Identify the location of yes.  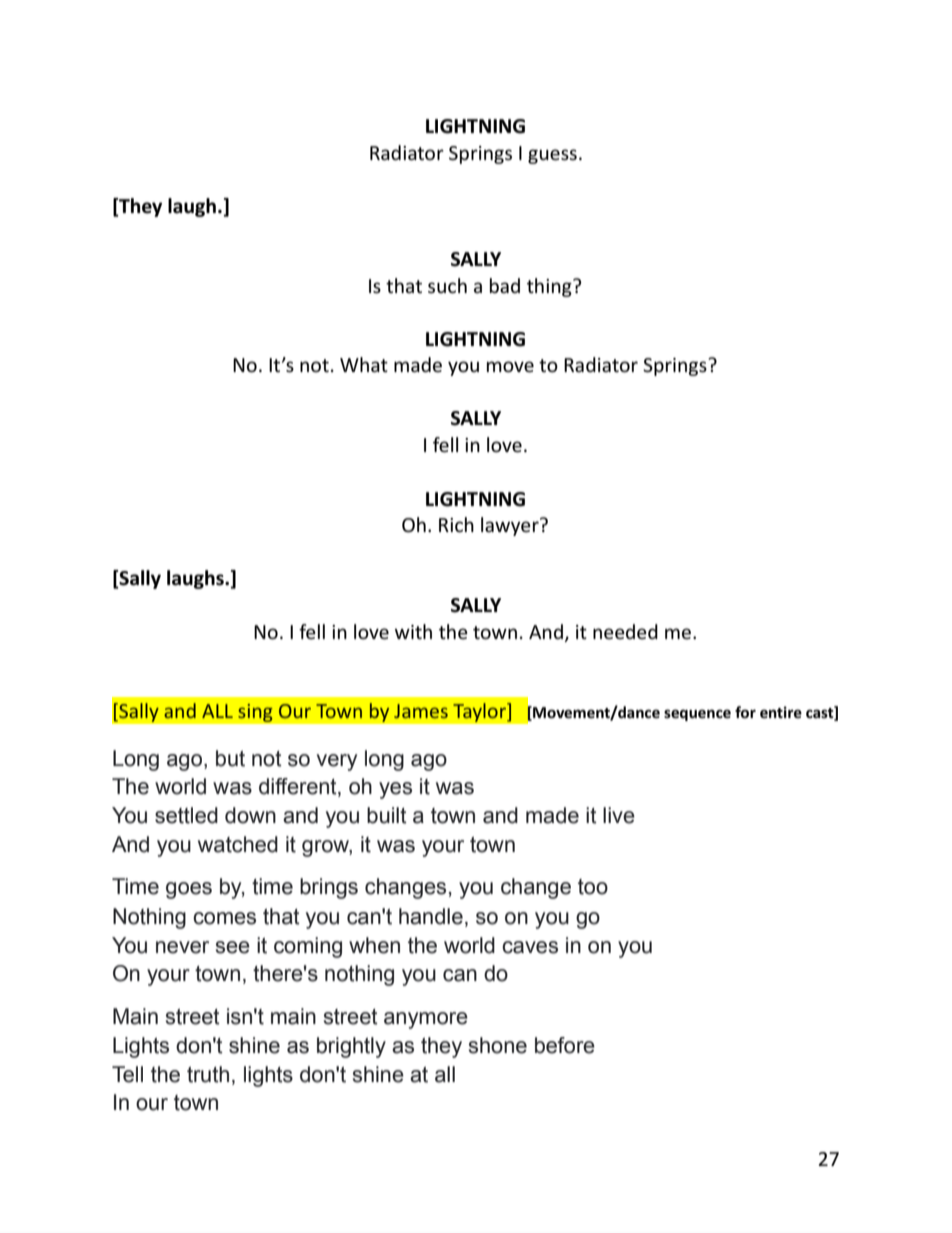
(395, 790).
